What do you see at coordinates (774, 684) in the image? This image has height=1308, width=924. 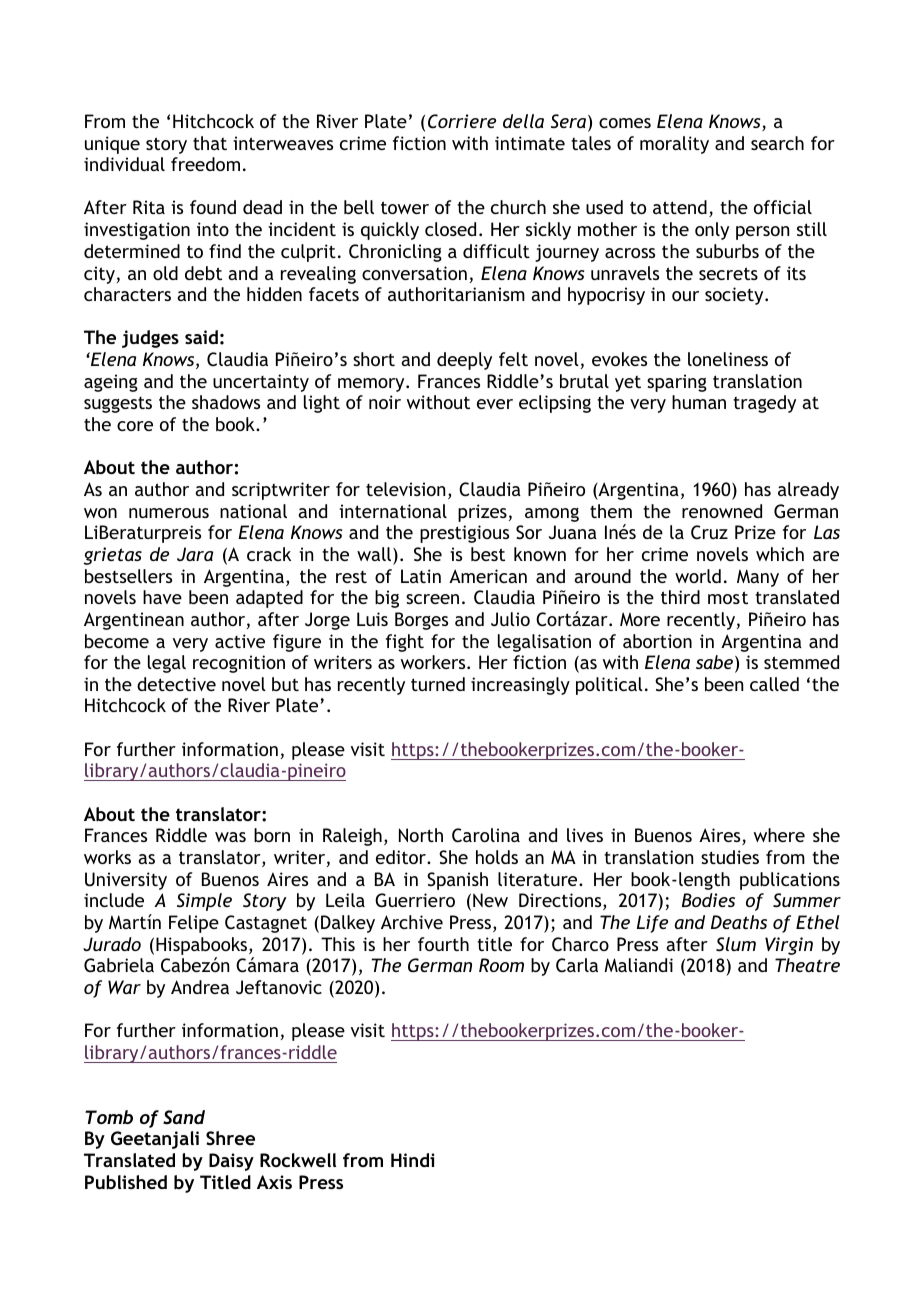 I see `called` at bounding box center [774, 684].
